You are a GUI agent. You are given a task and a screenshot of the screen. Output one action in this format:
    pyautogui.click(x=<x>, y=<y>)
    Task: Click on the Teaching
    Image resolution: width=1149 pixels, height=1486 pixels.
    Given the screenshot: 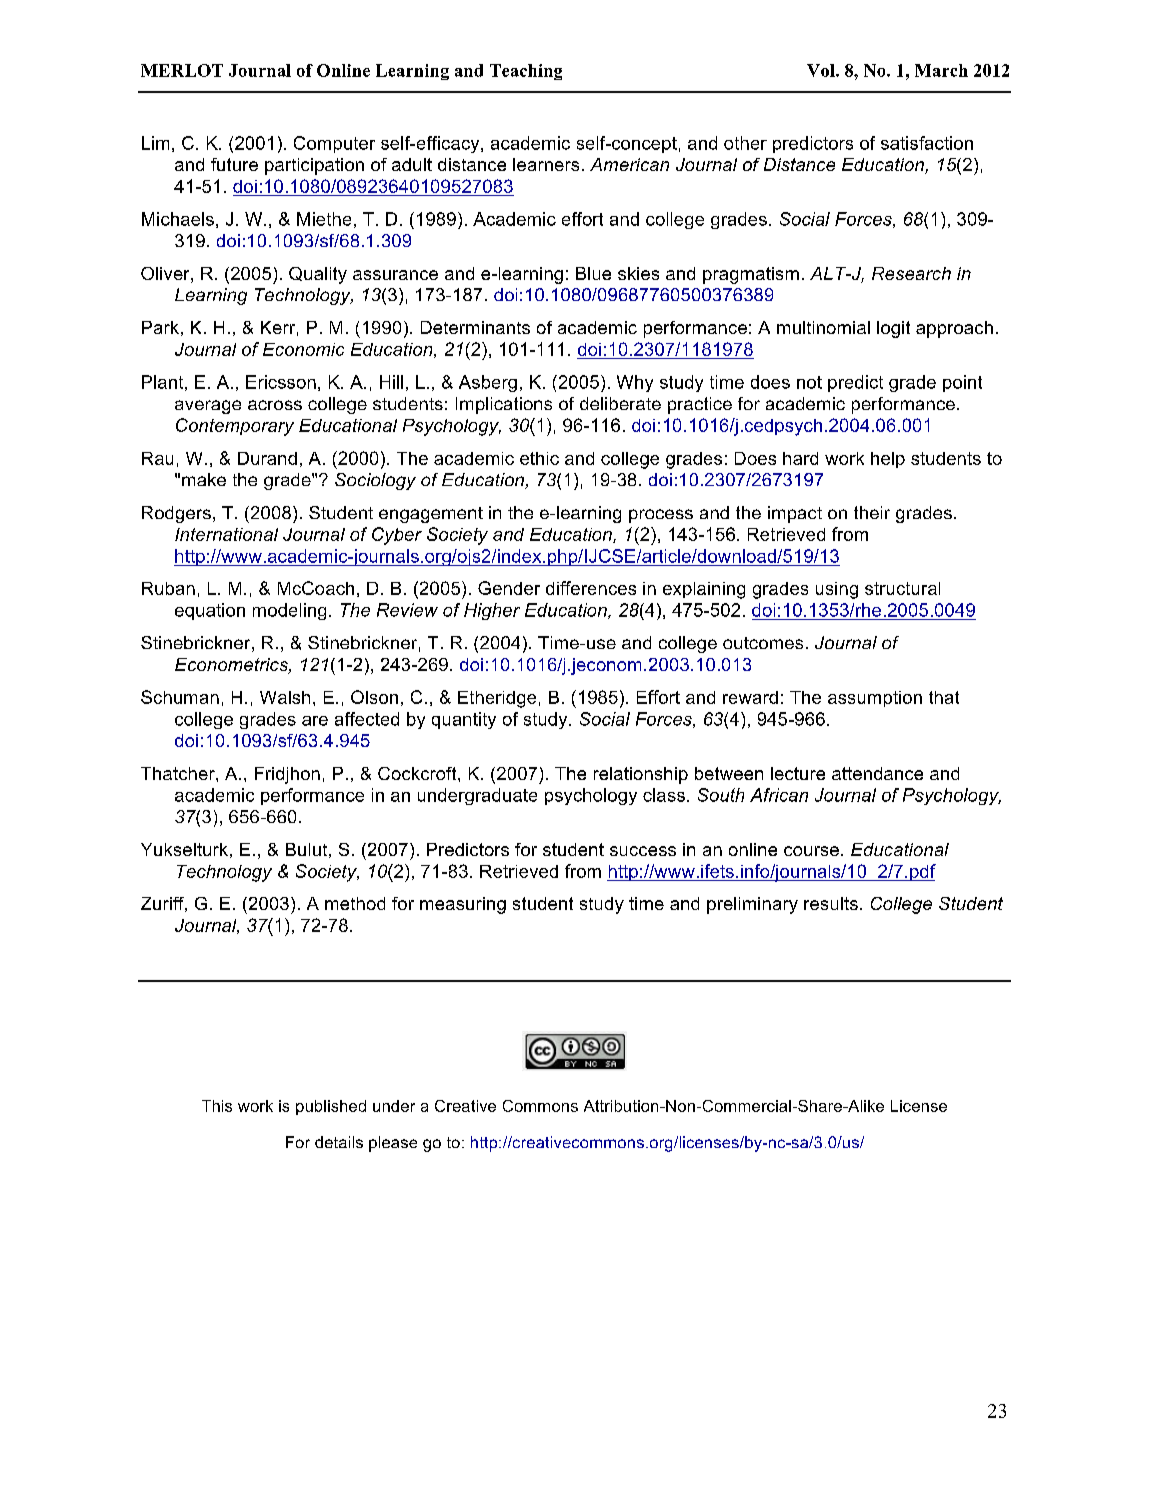 What is the action you would take?
    pyautogui.click(x=526, y=72)
